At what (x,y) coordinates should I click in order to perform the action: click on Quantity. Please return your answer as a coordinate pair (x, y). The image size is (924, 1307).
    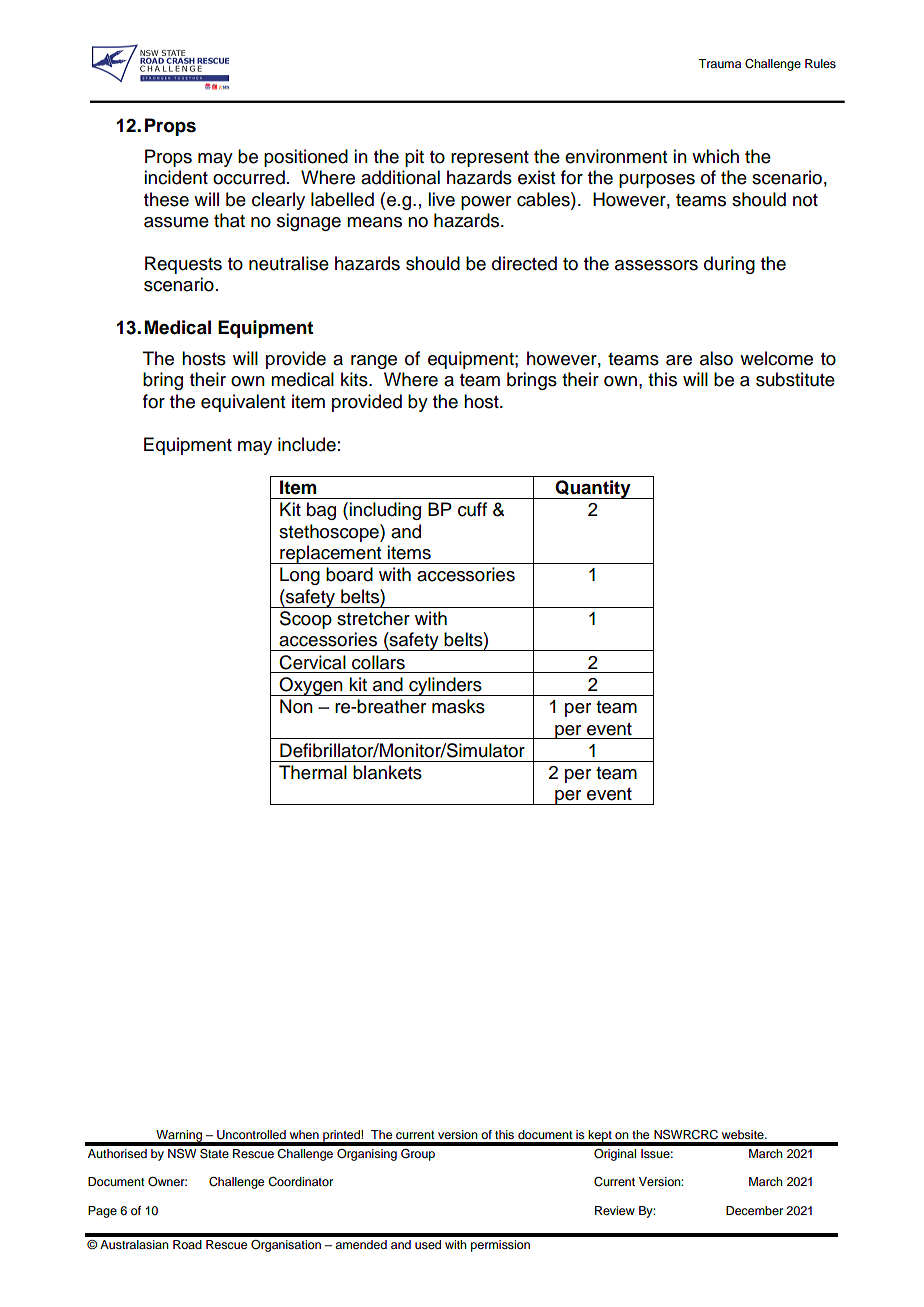
    Looking at the image, I should click on (593, 489).
